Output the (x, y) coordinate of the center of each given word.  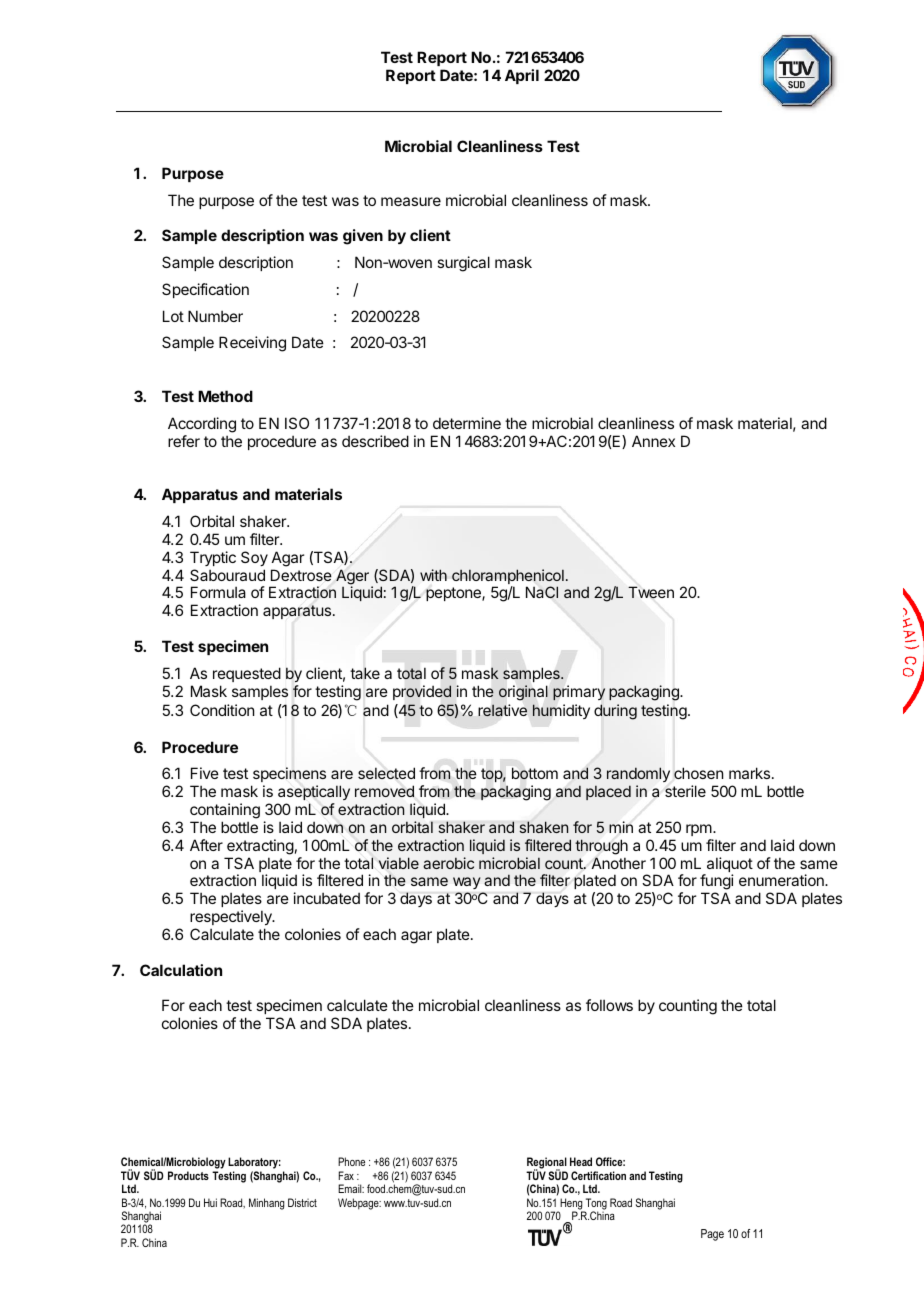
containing (225, 811)
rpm (699, 830)
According (202, 425)
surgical (463, 264)
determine (467, 423)
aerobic (448, 863)
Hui (210, 1202)
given (363, 237)
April (522, 76)
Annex (653, 441)
